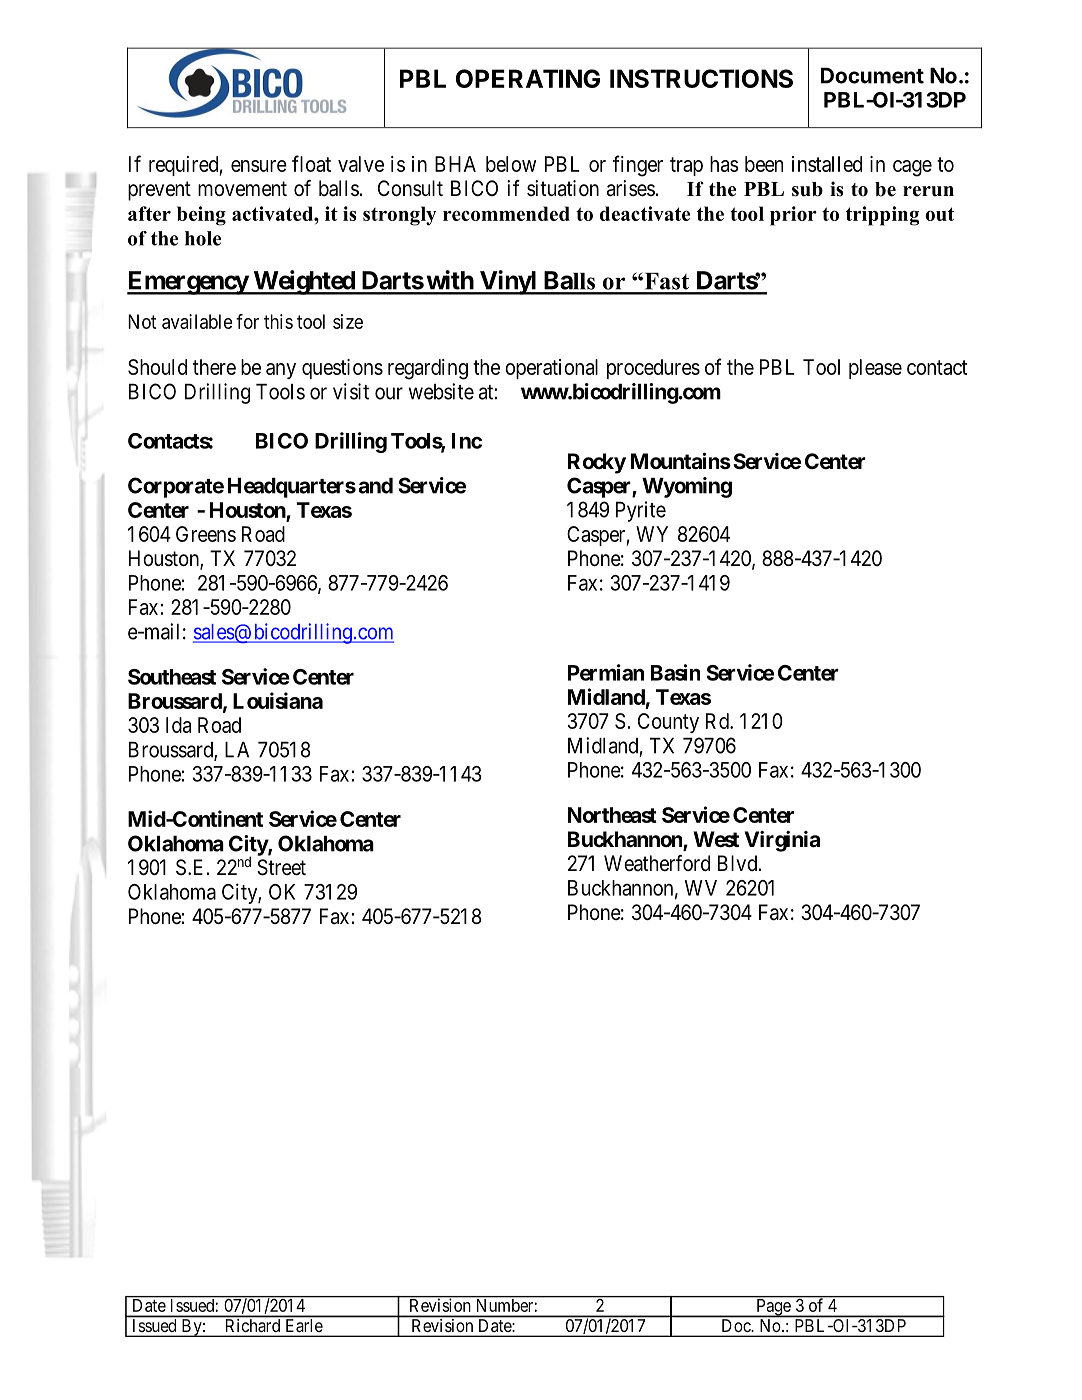 The height and width of the image is (1400, 1082). I want to click on Document, so click(872, 76).
